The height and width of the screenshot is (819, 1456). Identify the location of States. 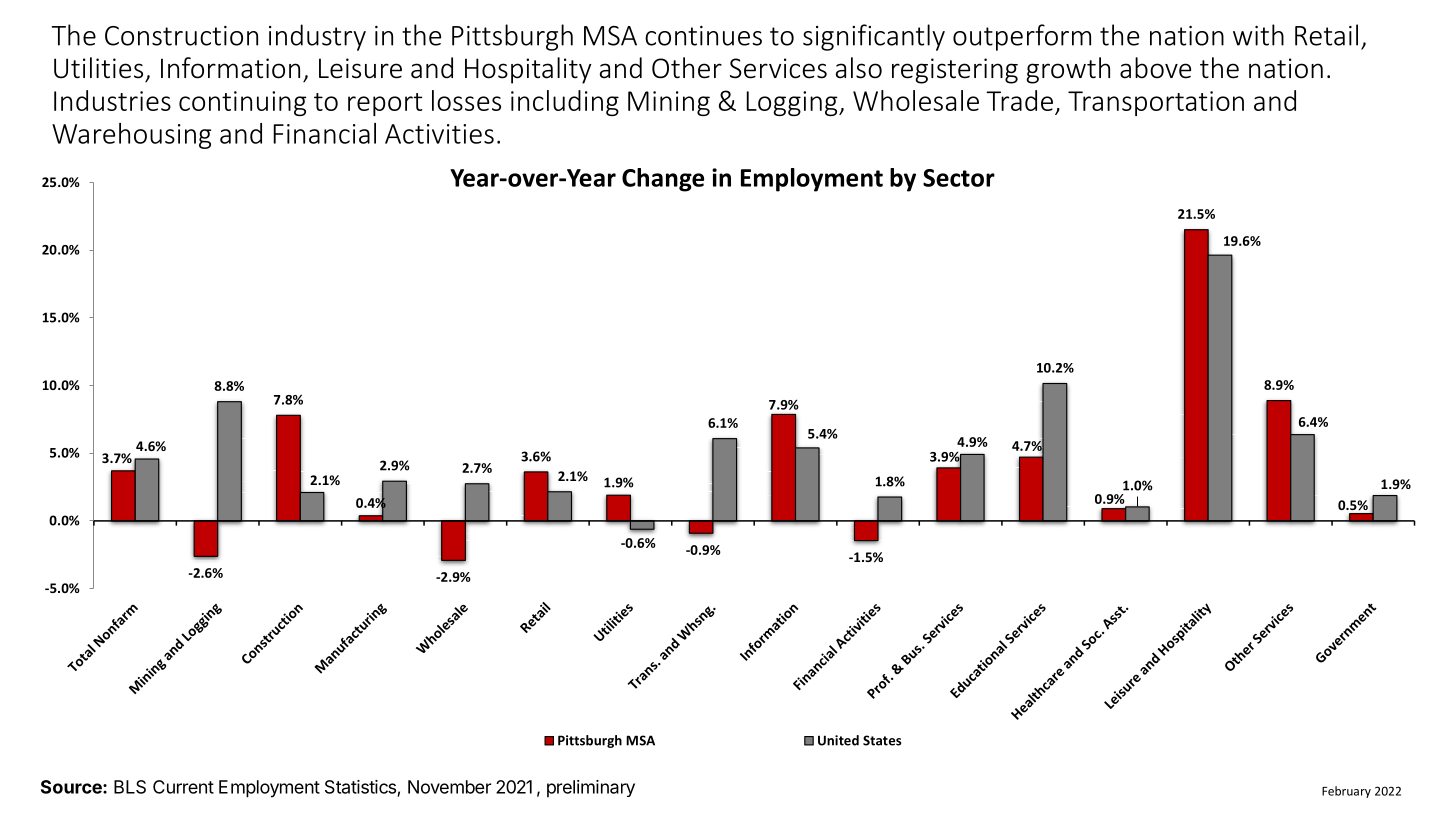
(882, 740).
